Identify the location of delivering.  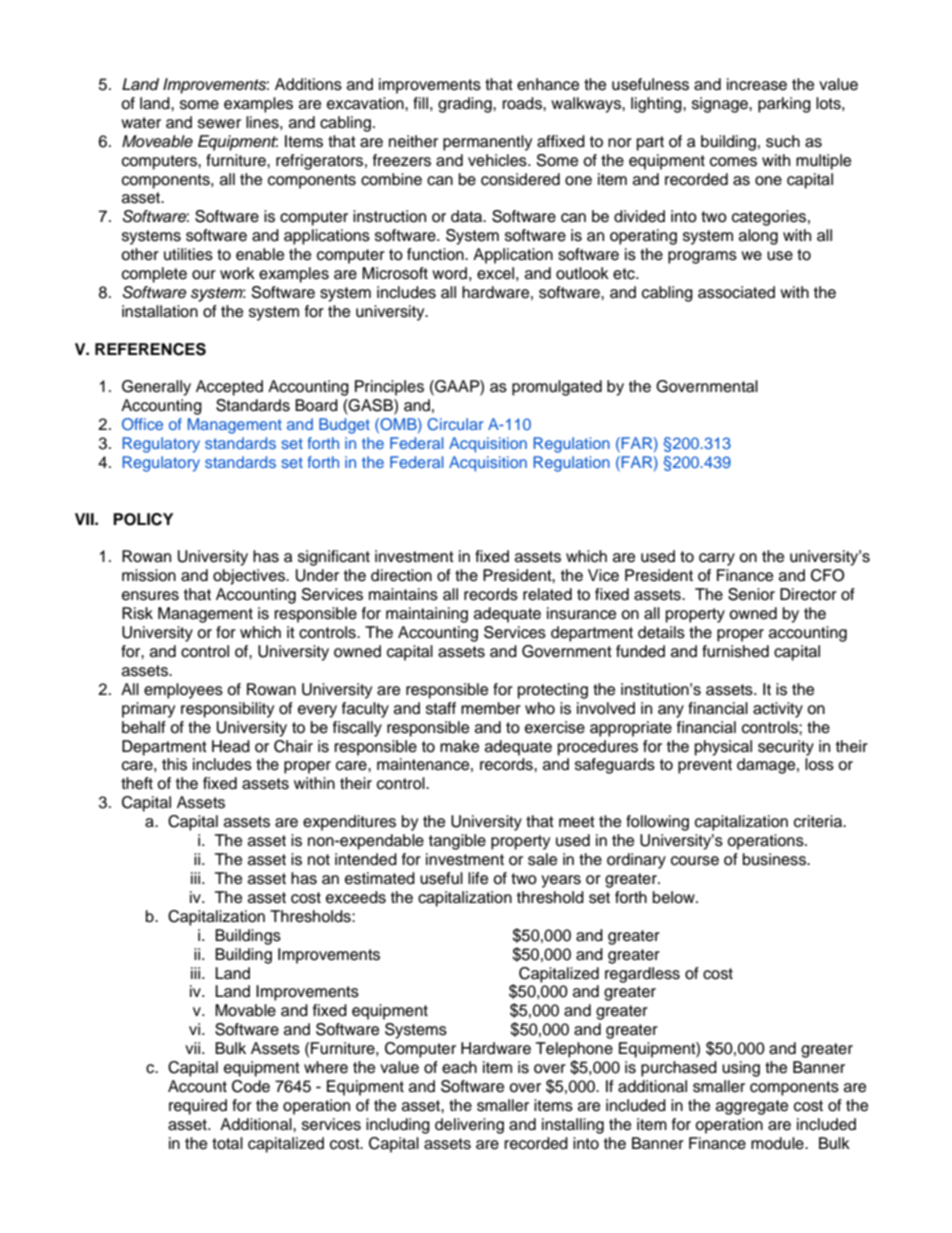
(469, 1126).
